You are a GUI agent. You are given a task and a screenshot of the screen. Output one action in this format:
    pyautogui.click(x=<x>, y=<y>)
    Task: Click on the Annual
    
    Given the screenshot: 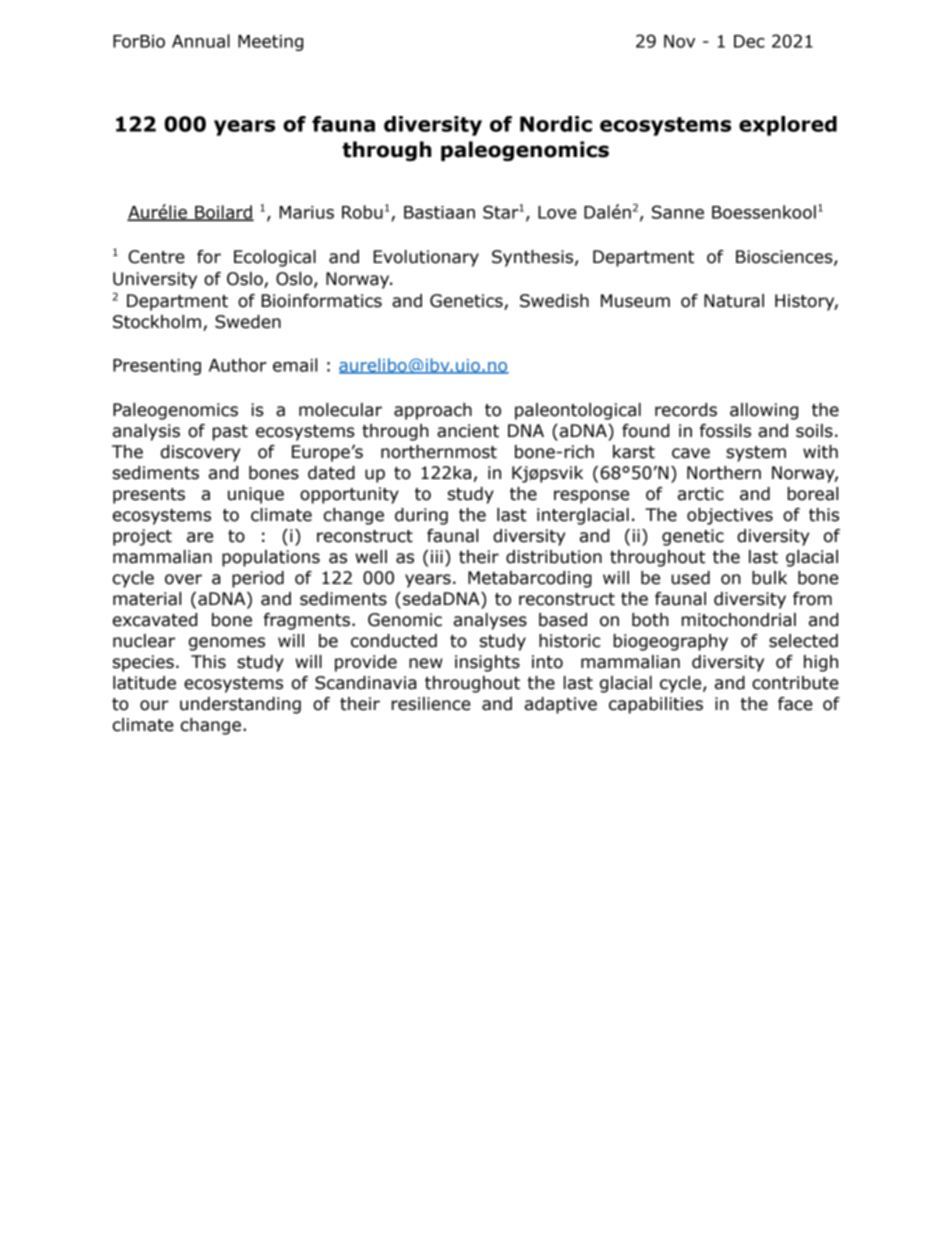 What is the action you would take?
    pyautogui.click(x=201, y=41)
